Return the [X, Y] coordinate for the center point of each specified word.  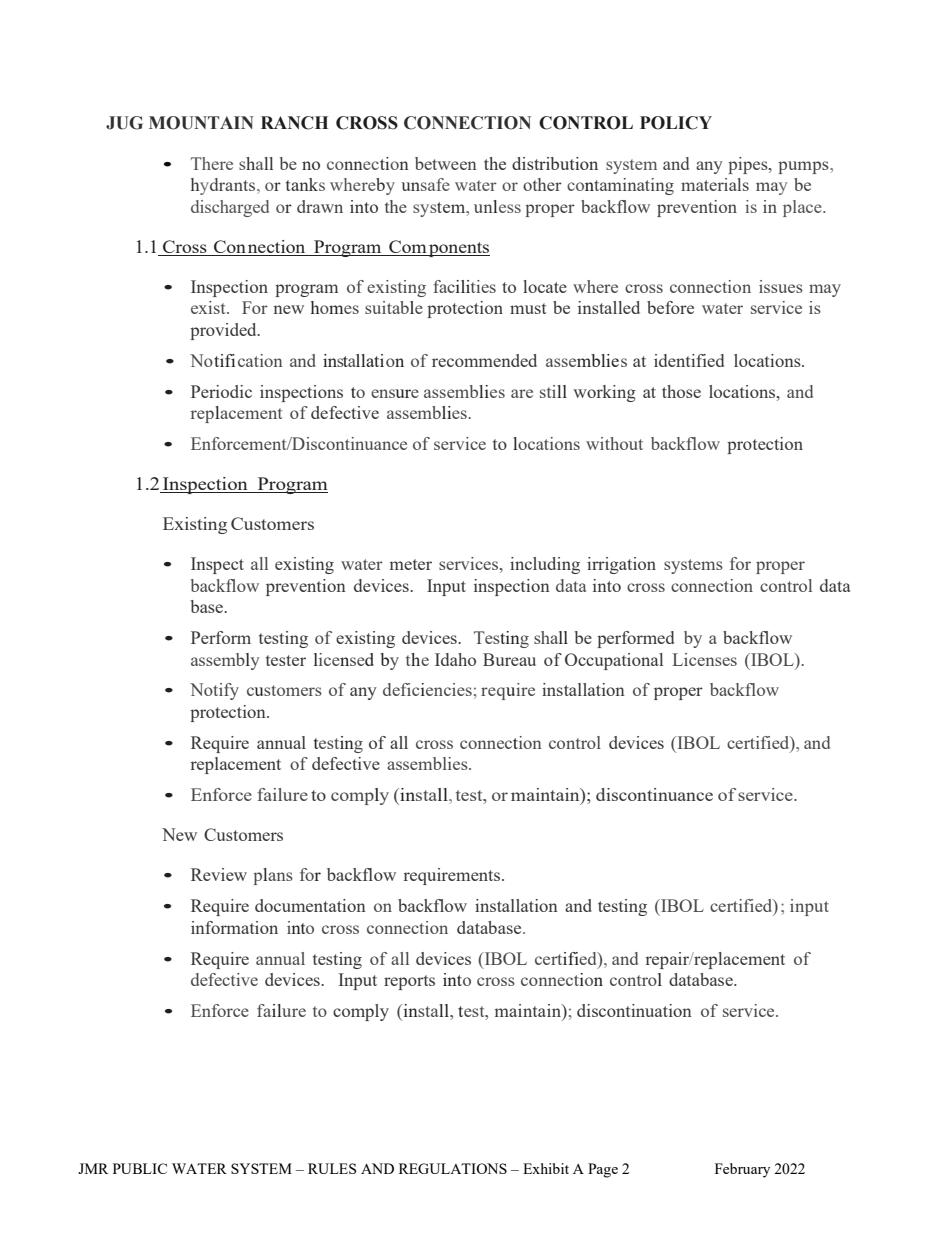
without [614, 443]
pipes [749, 165]
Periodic [221, 391]
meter [411, 564]
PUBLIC [140, 1168]
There [212, 163]
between [446, 163]
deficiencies [427, 689]
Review [219, 874]
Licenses [705, 659]
